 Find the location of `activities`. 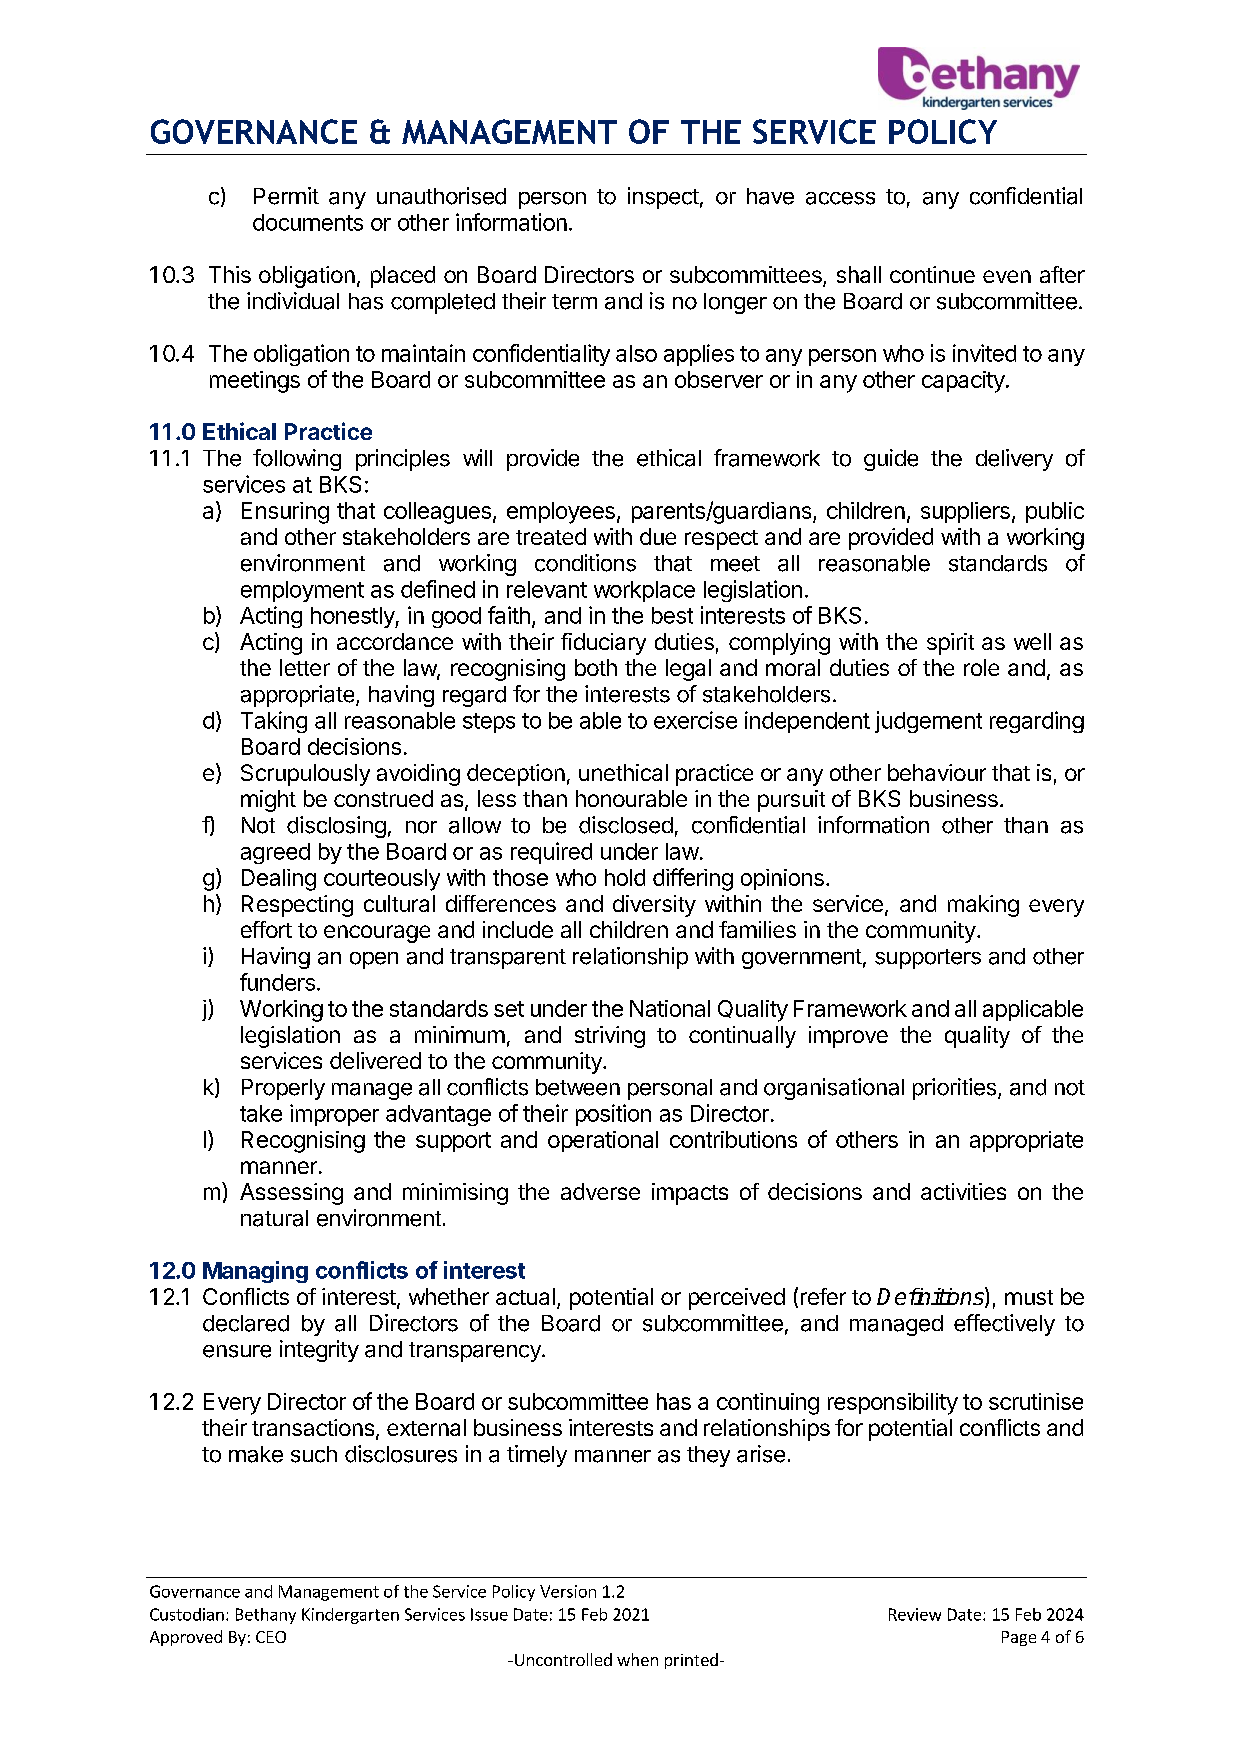

activities is located at coordinates (963, 1191).
